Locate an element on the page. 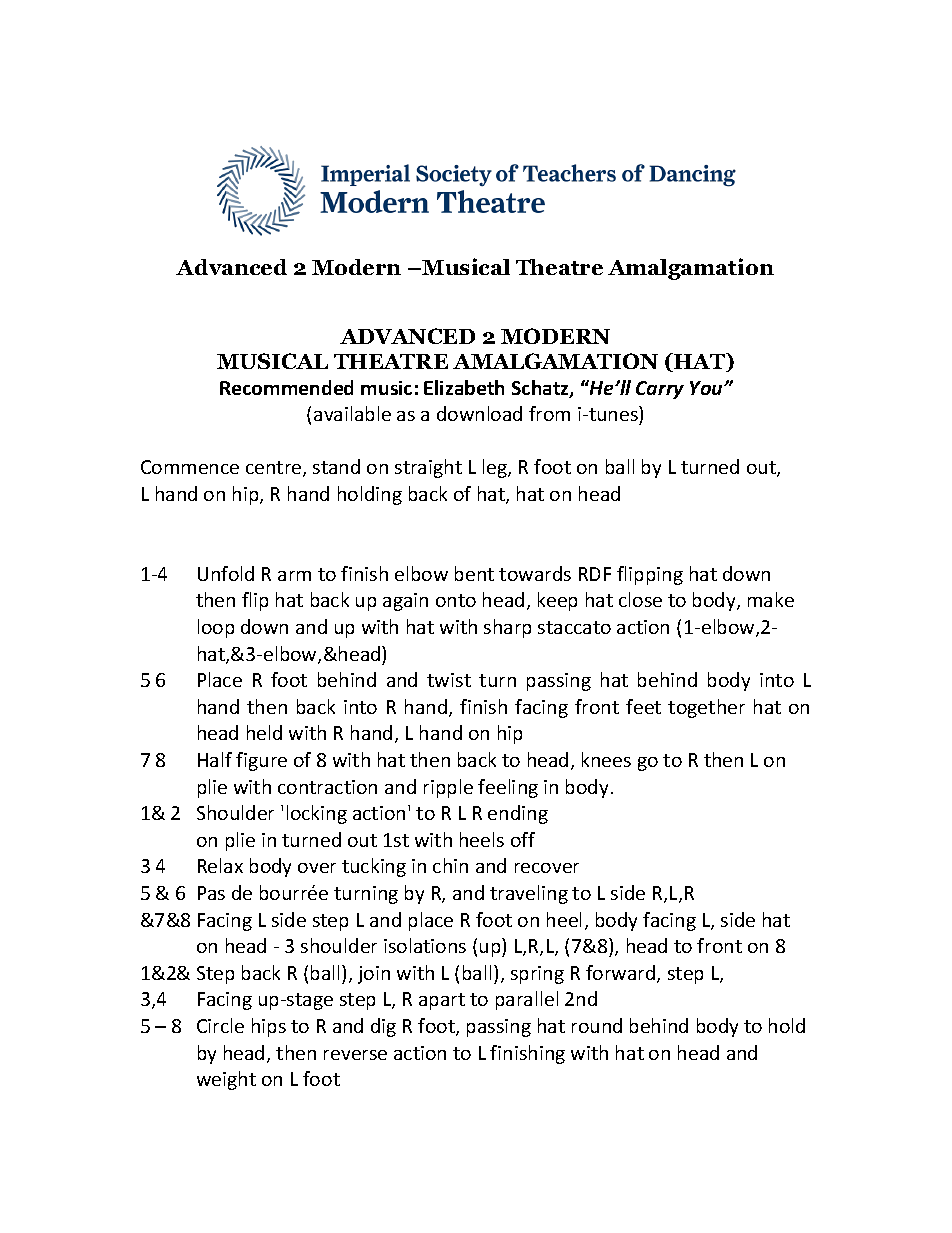 Image resolution: width=952 pixels, height=1233 pixels. Recommended is located at coordinates (286, 387).
